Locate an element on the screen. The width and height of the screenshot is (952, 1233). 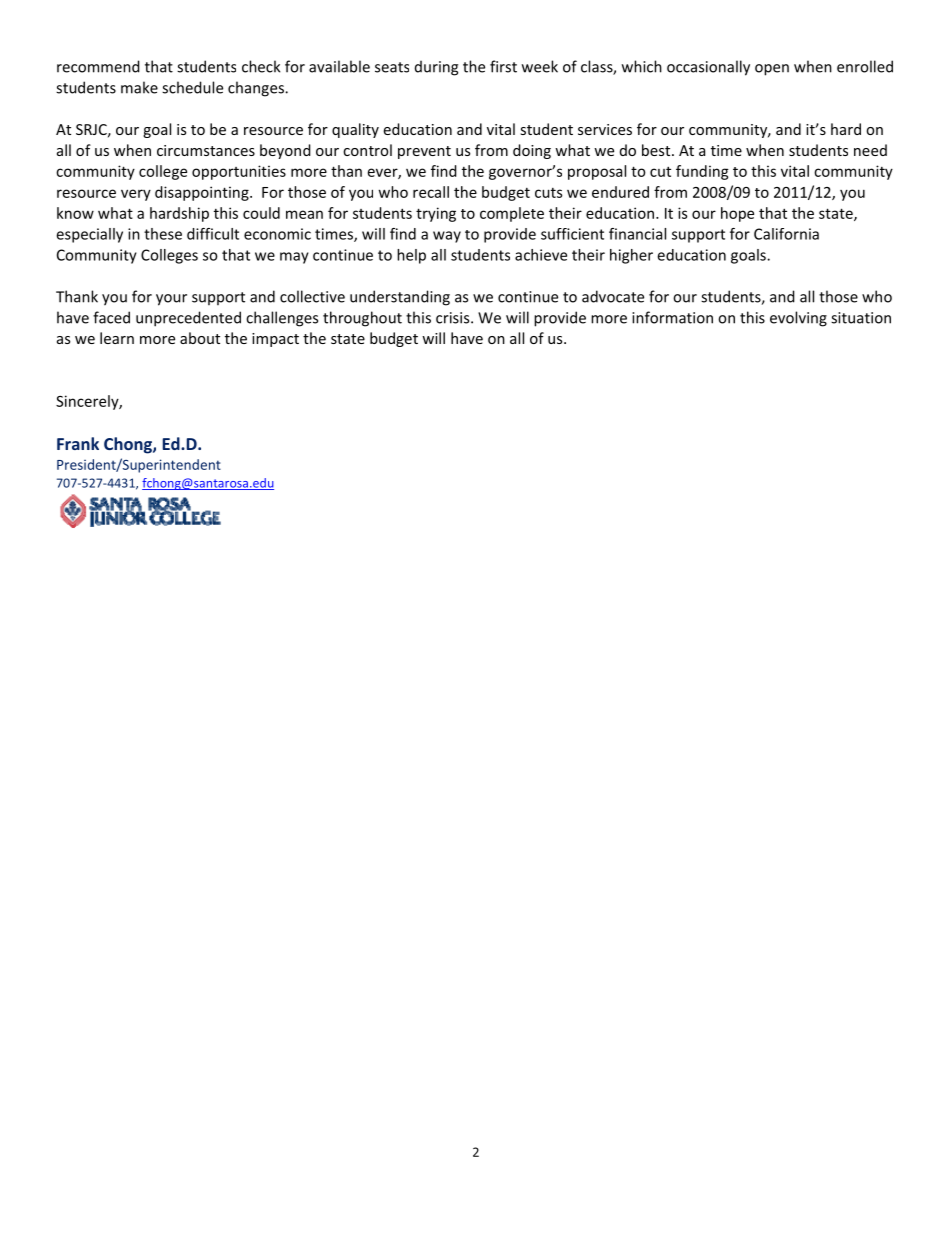
impact is located at coordinates (275, 340).
